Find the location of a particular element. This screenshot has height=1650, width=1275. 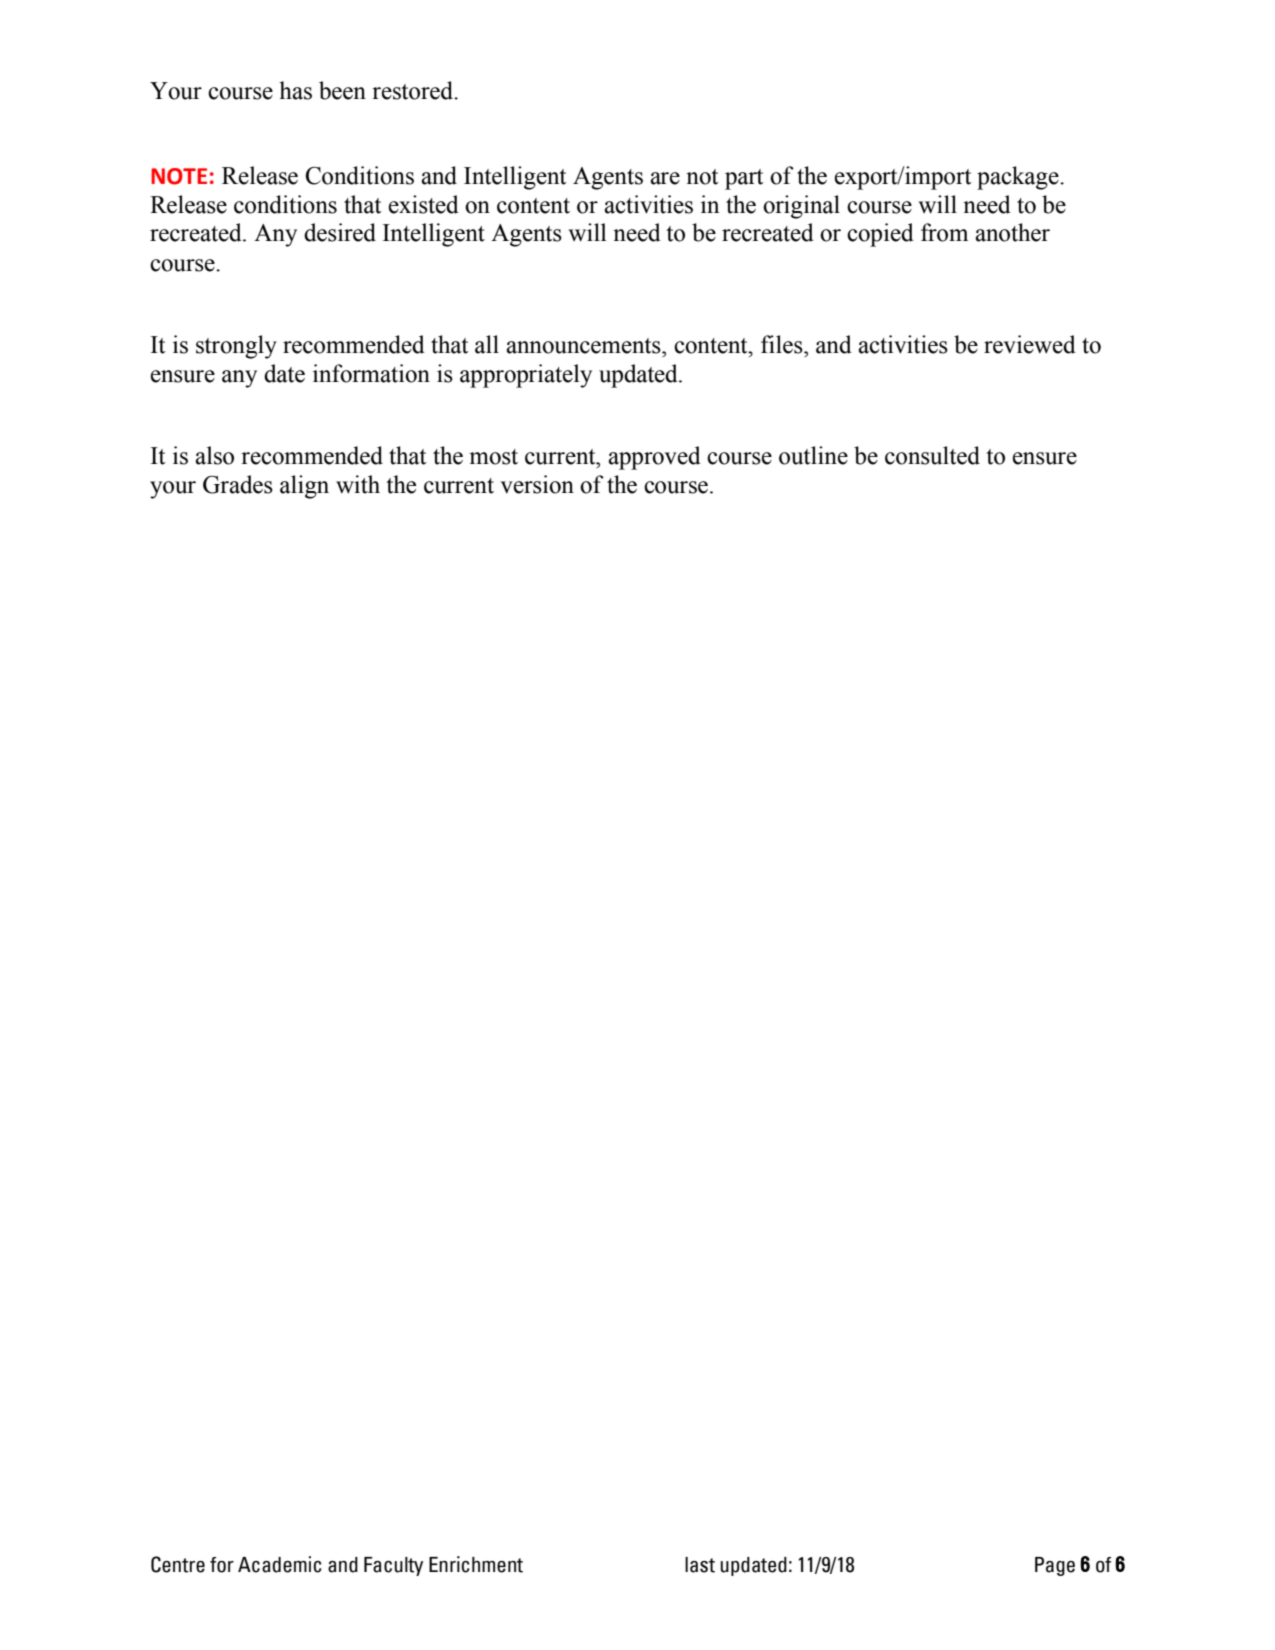

package is located at coordinates (1019, 178).
